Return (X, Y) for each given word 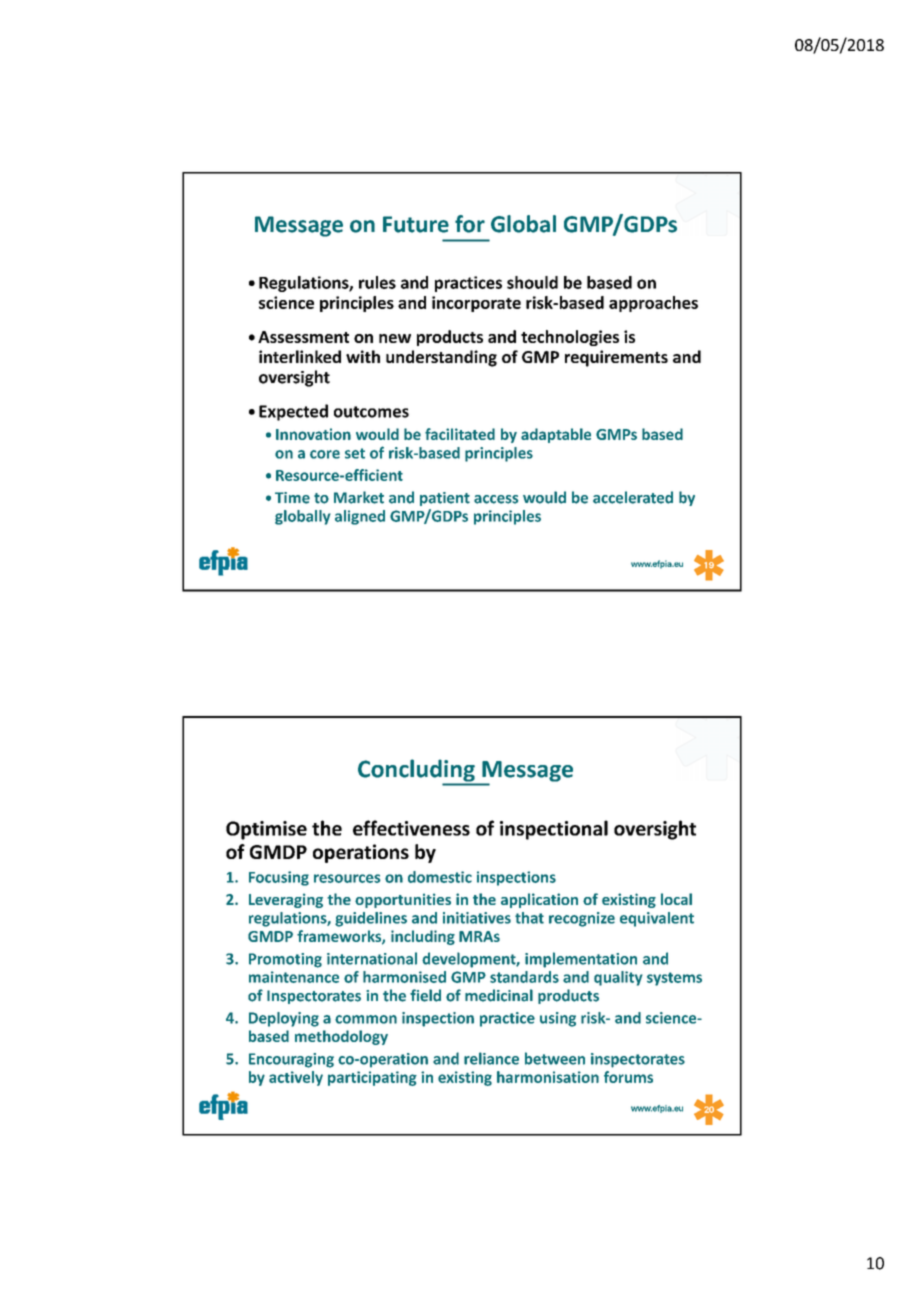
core (325, 454)
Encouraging (291, 1060)
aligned (360, 517)
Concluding (417, 771)
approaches (653, 304)
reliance (491, 1058)
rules (377, 282)
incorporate (476, 304)
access (496, 499)
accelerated (633, 497)
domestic (440, 877)
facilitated (460, 434)
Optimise (266, 830)
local (676, 899)
